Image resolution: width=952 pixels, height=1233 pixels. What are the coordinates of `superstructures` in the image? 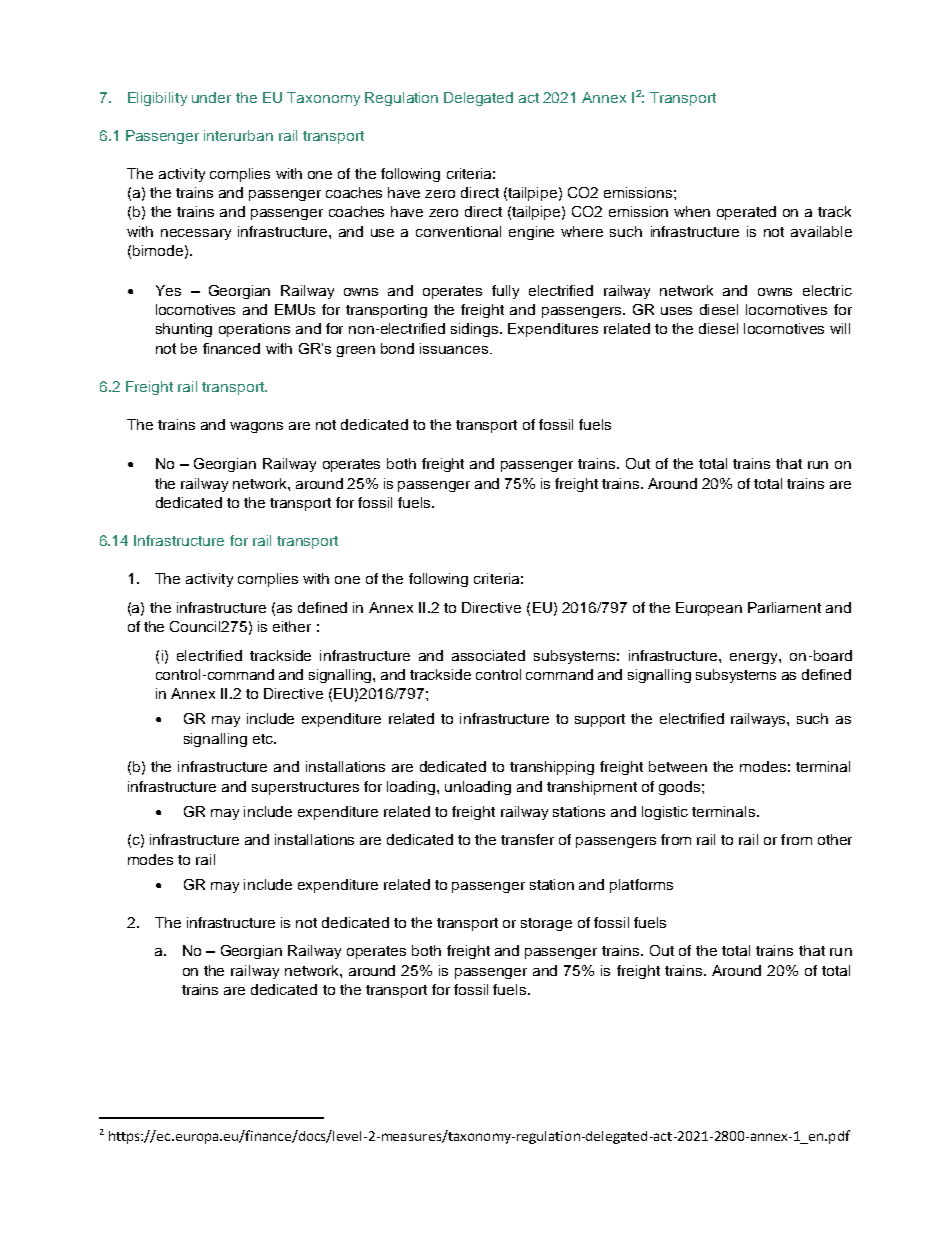 It's located at (305, 788).
